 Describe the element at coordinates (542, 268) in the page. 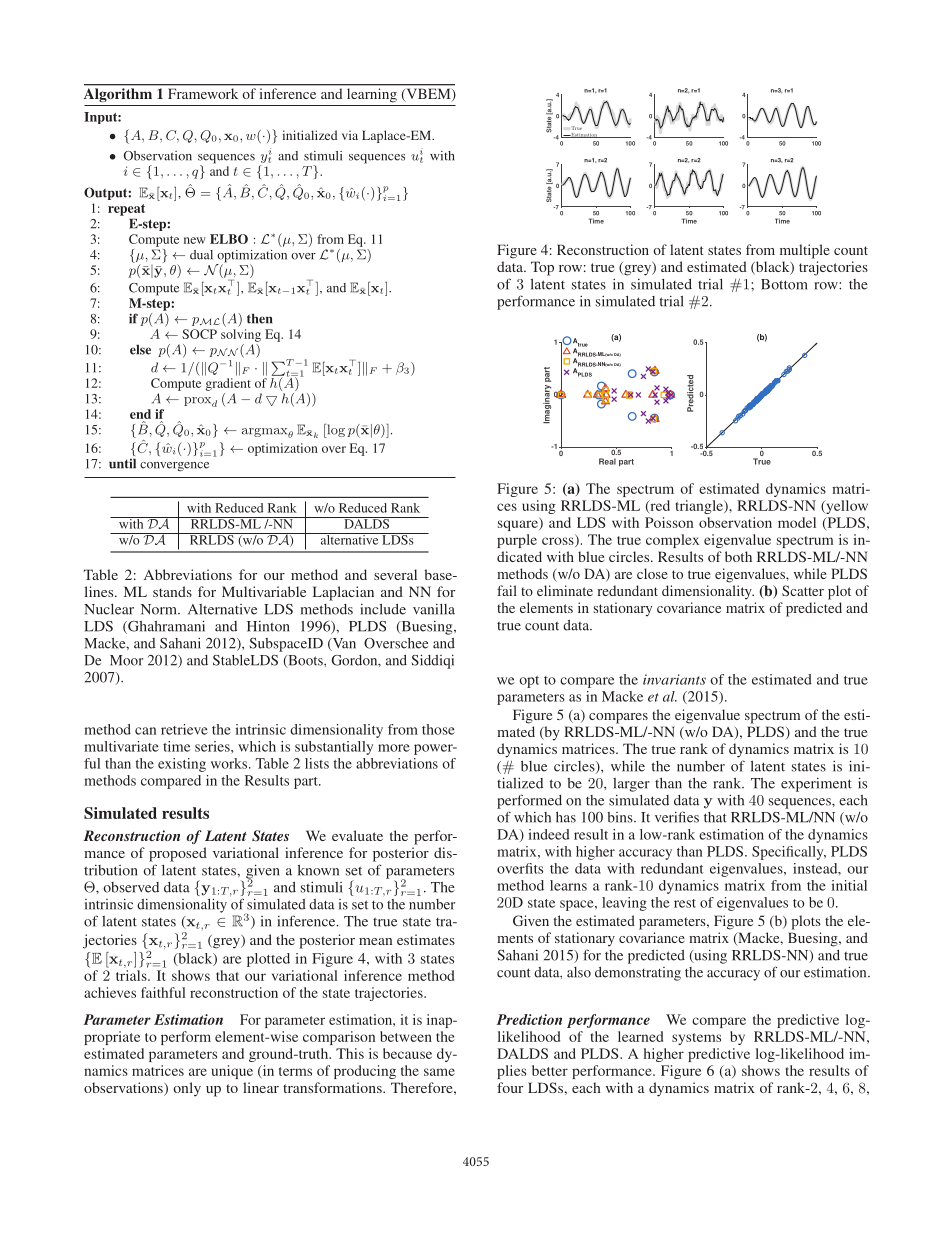

I see `Top` at that location.
